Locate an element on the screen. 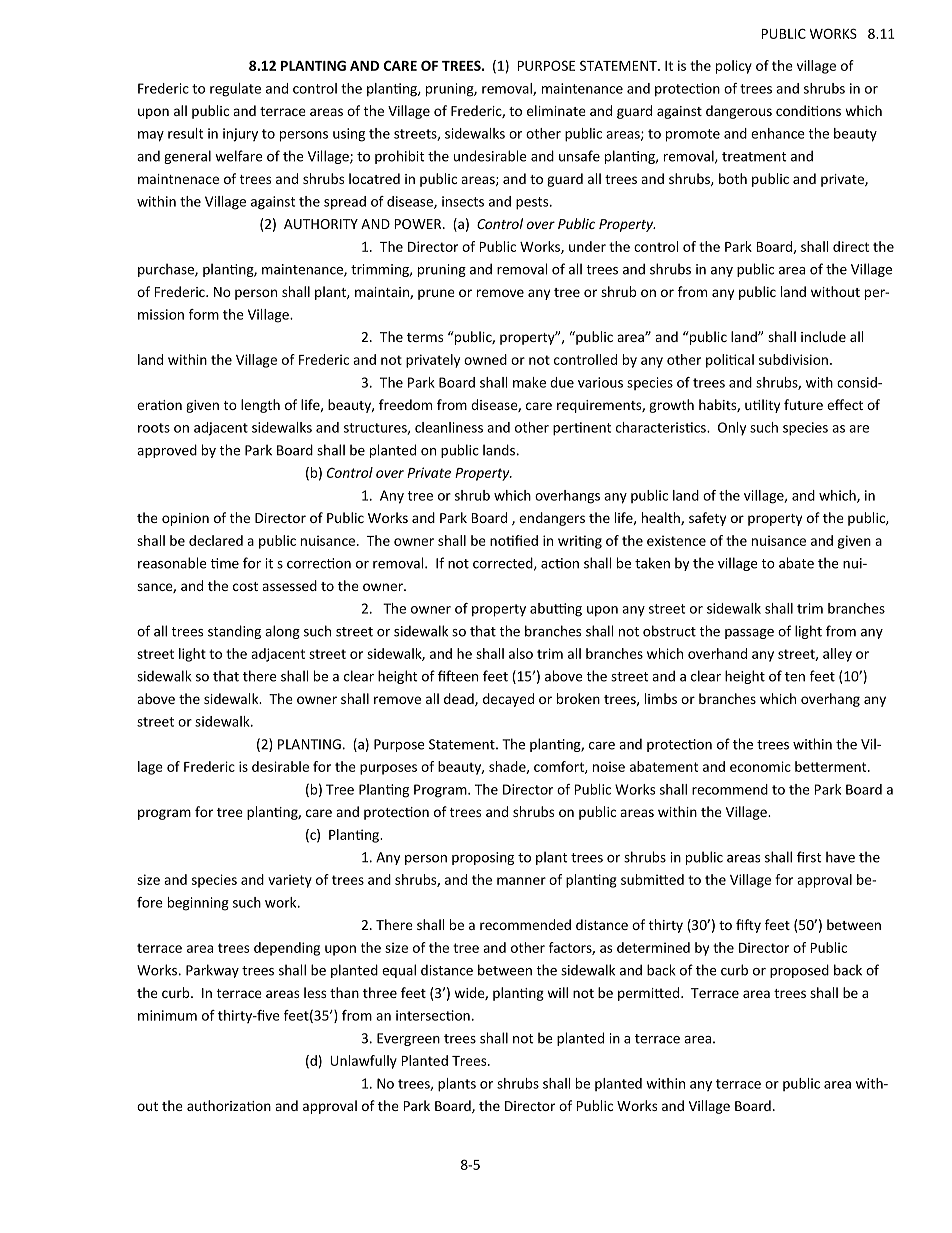 This screenshot has height=1233, width=952. decayed is located at coordinates (508, 700).
